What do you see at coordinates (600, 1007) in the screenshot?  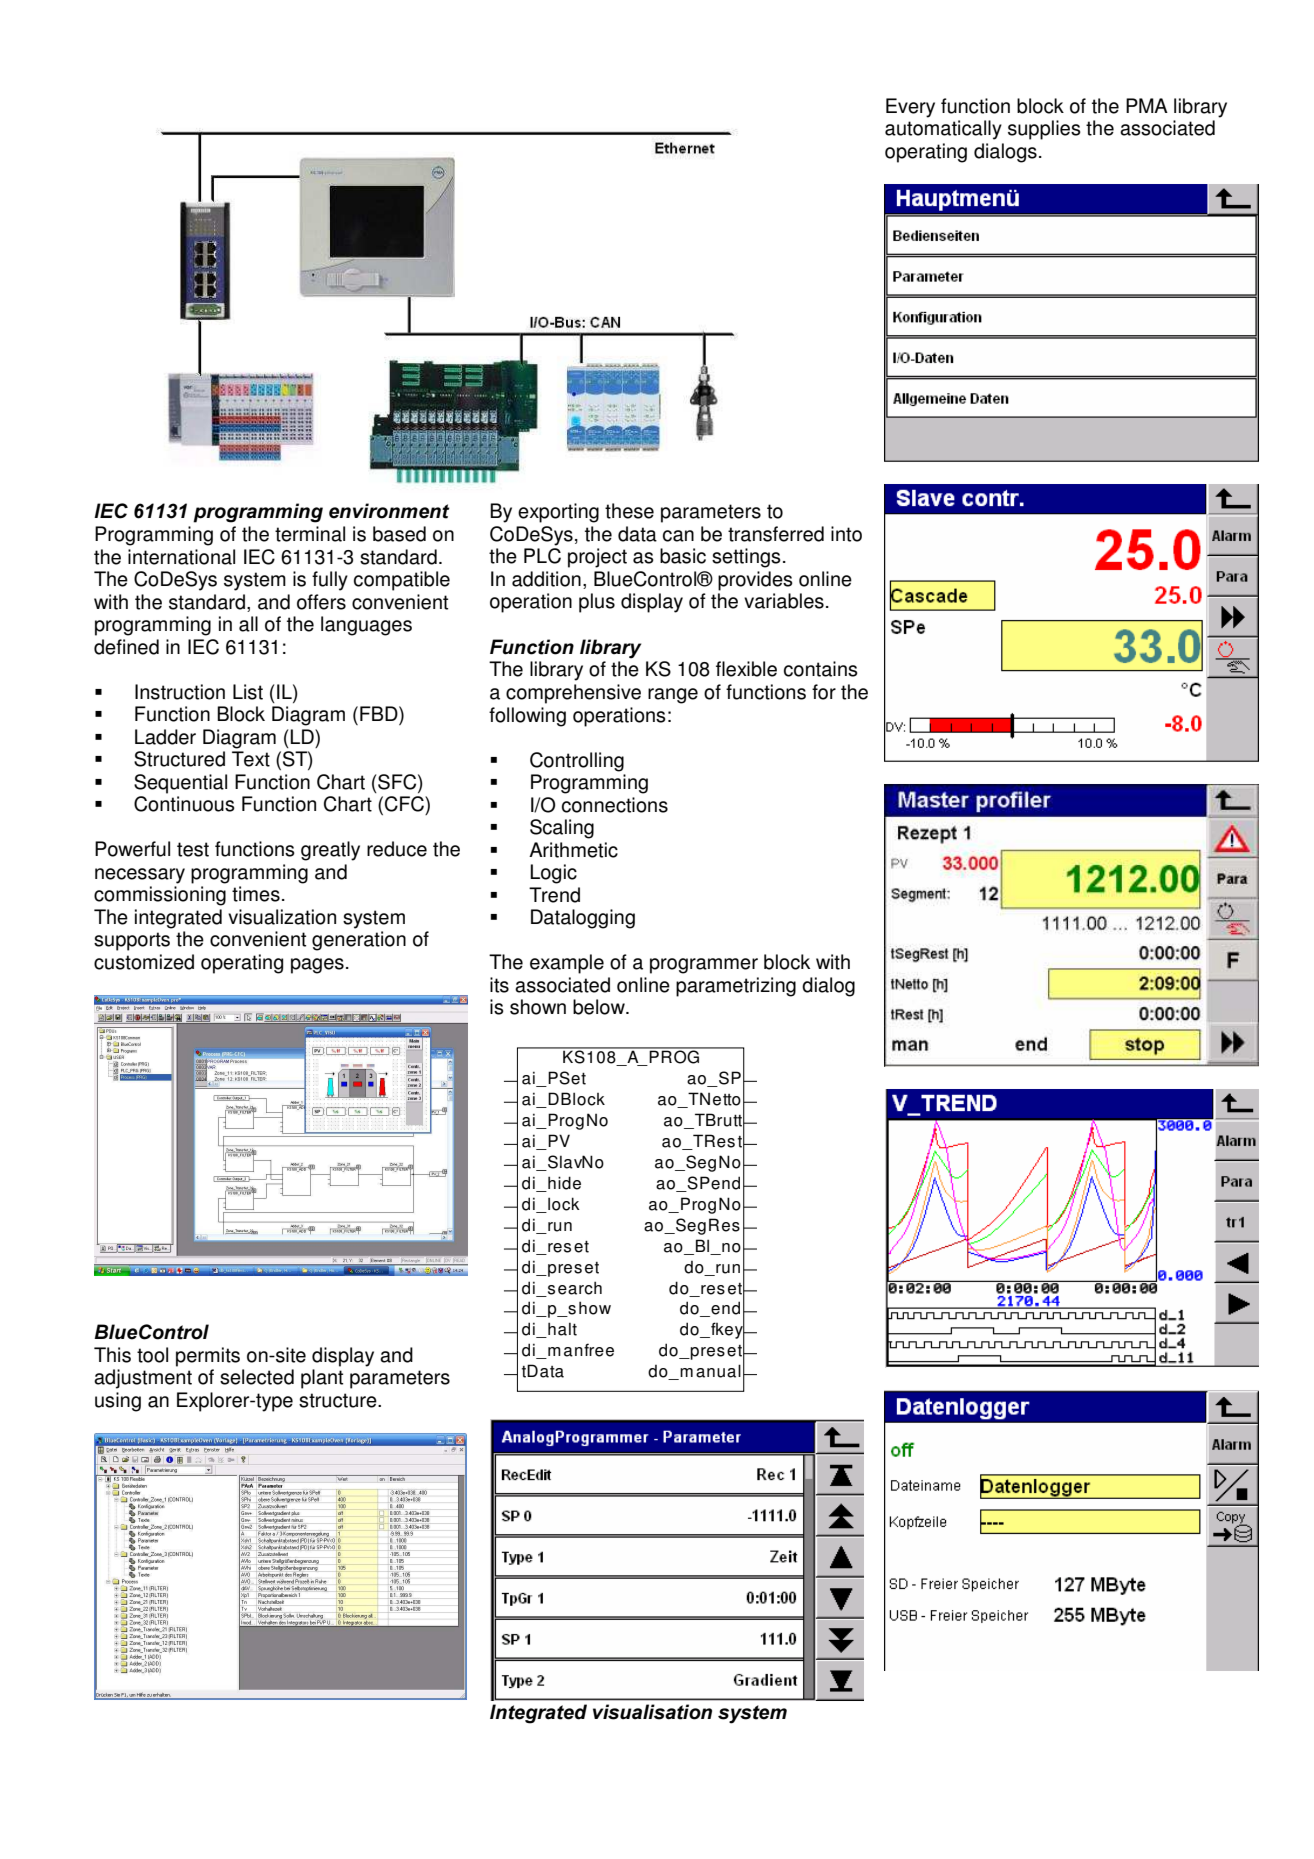 I see `below` at bounding box center [600, 1007].
